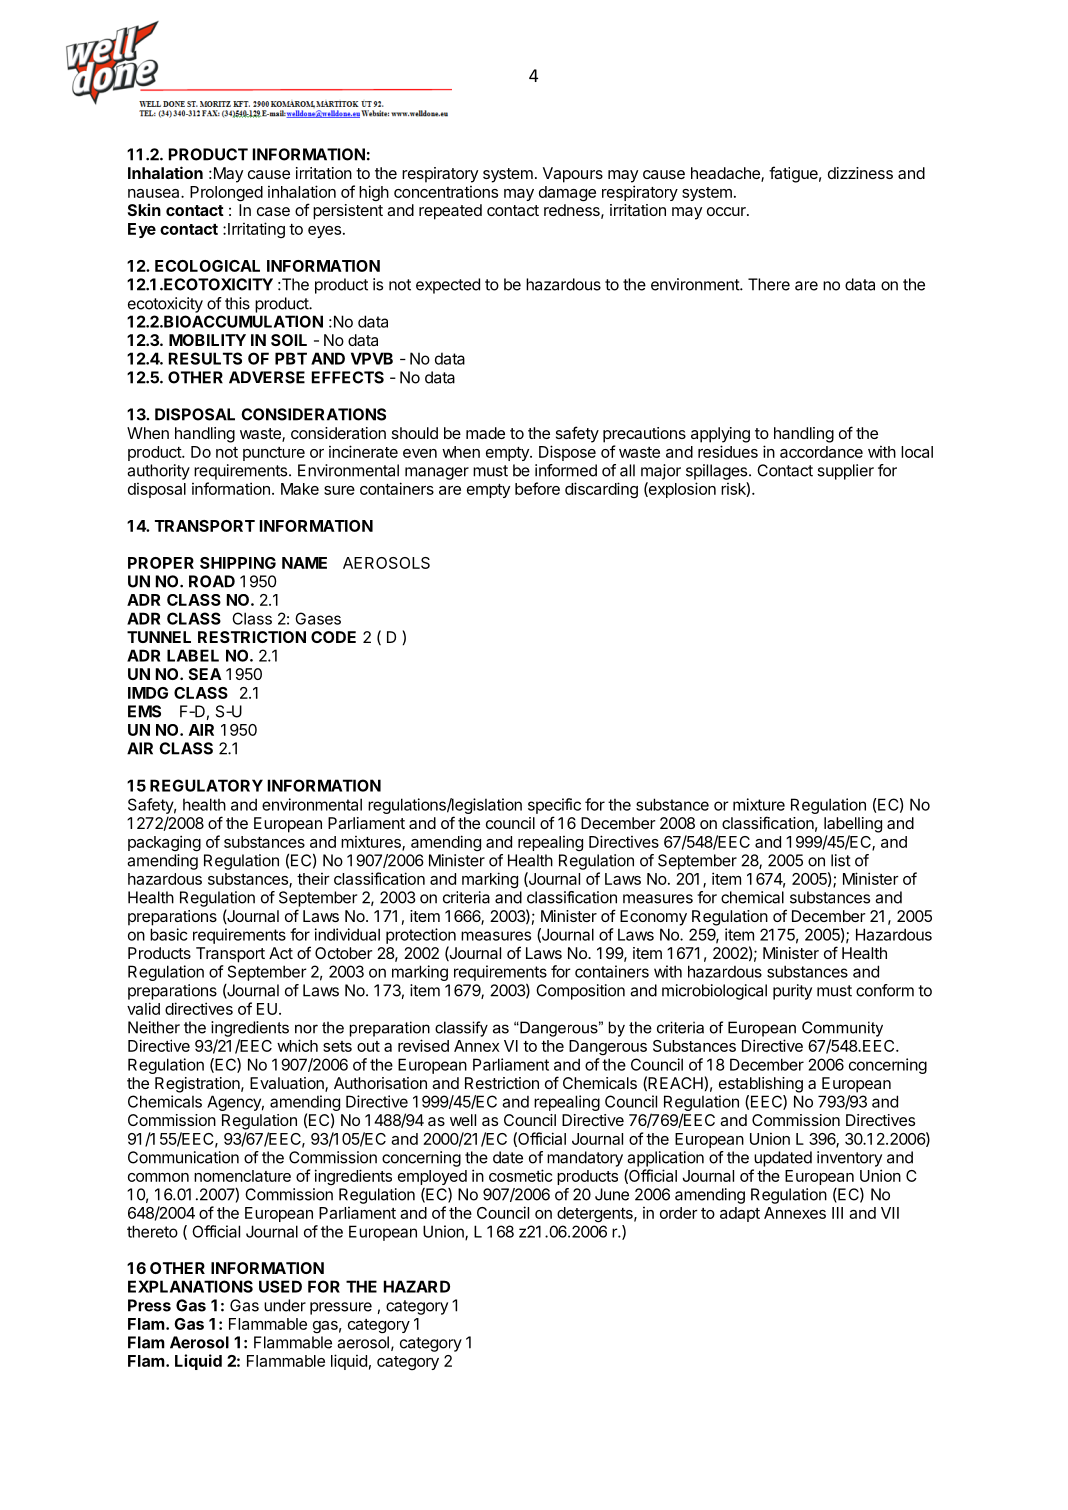  I want to click on III, so click(837, 1213).
